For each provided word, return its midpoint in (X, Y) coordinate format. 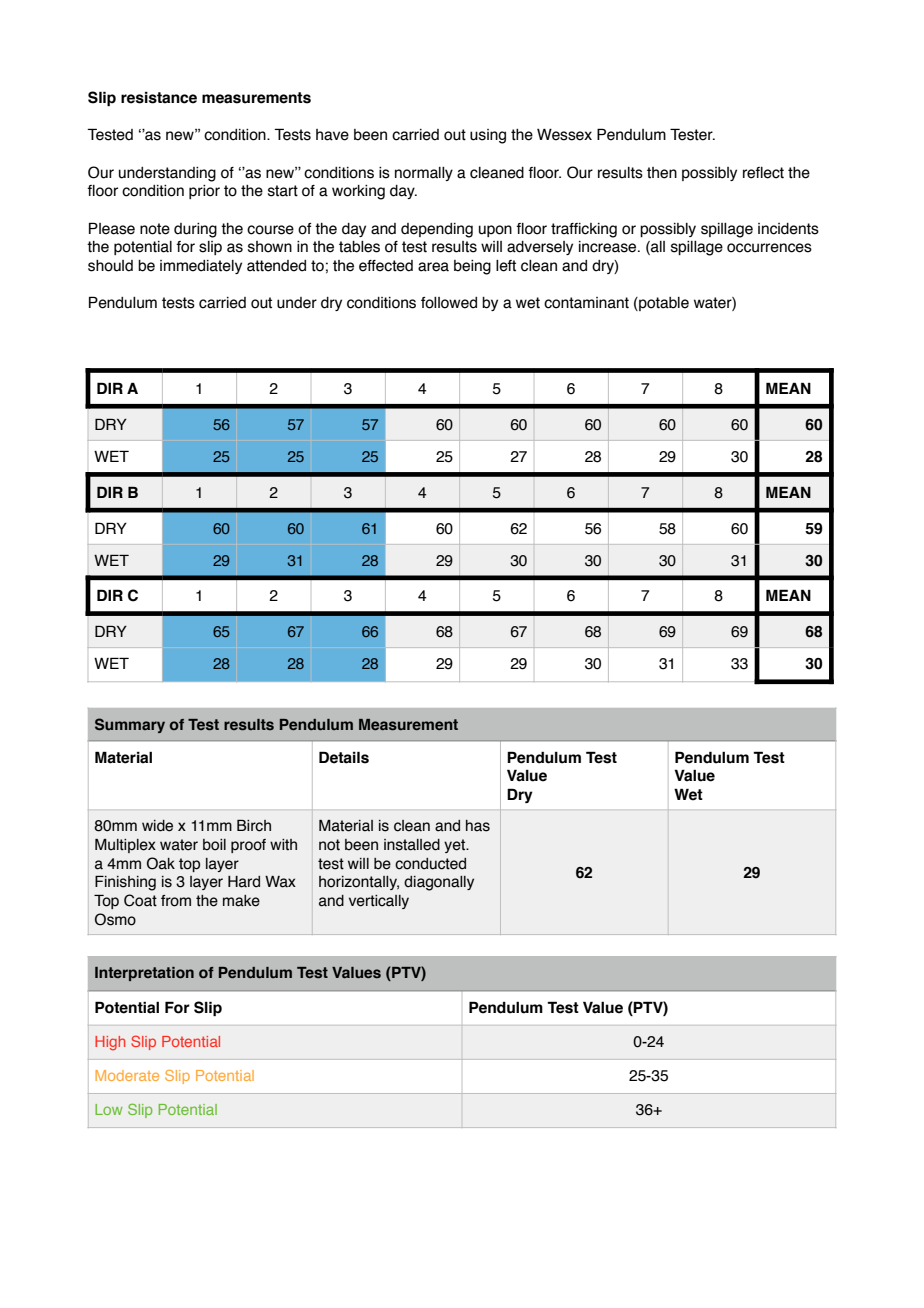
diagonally (439, 883)
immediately (201, 267)
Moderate (127, 1075)
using (488, 136)
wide (157, 826)
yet (455, 846)
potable (663, 304)
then (662, 173)
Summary (130, 725)
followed (449, 303)
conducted (430, 864)
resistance (159, 98)
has (478, 826)
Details (344, 757)
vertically (379, 902)
